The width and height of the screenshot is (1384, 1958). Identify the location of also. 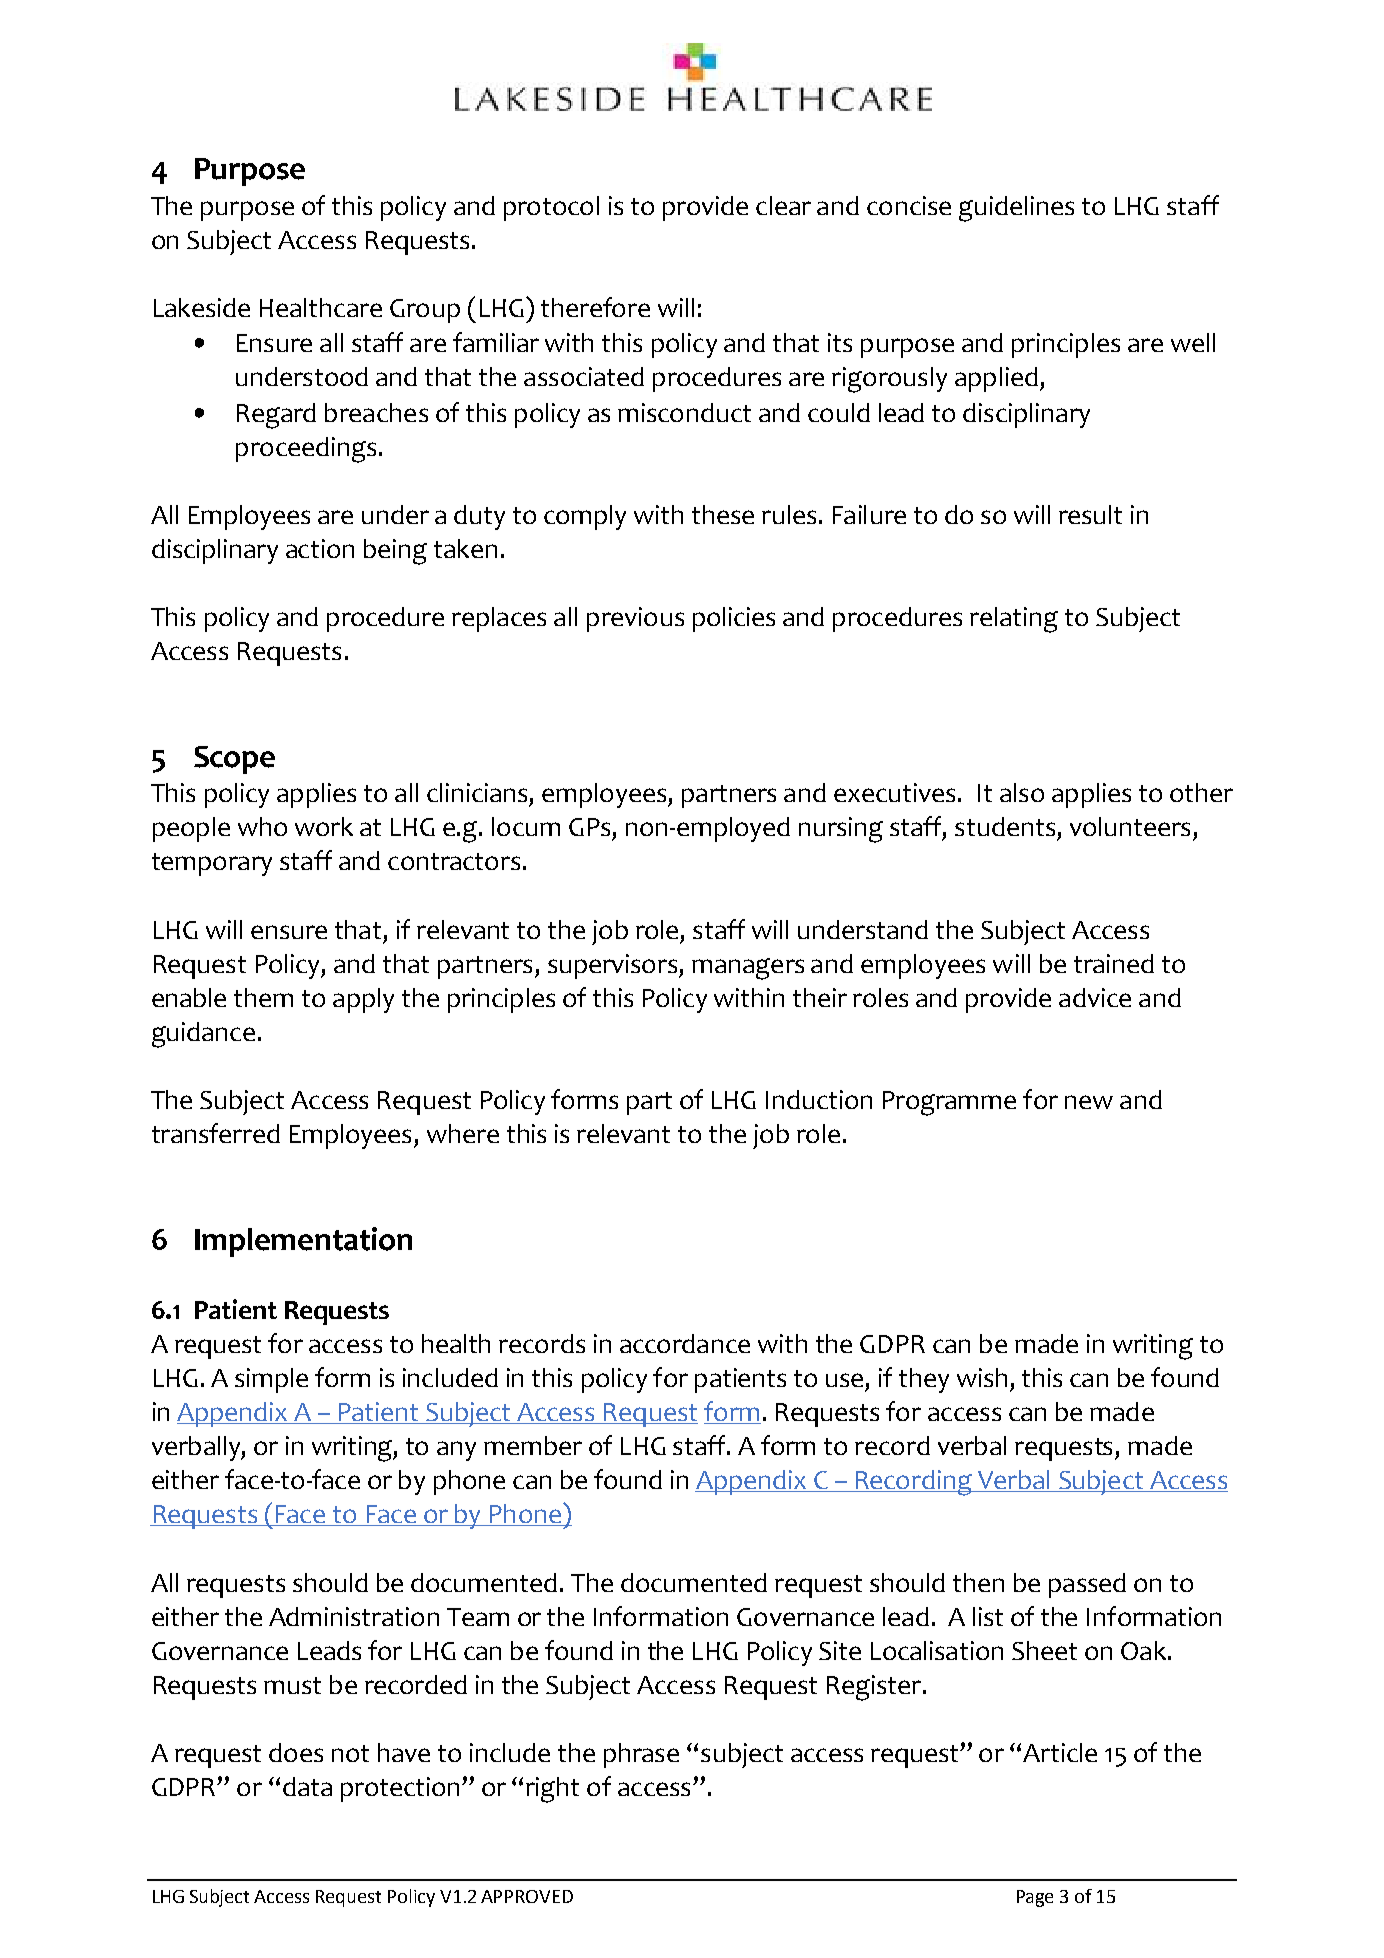
(1022, 792).
